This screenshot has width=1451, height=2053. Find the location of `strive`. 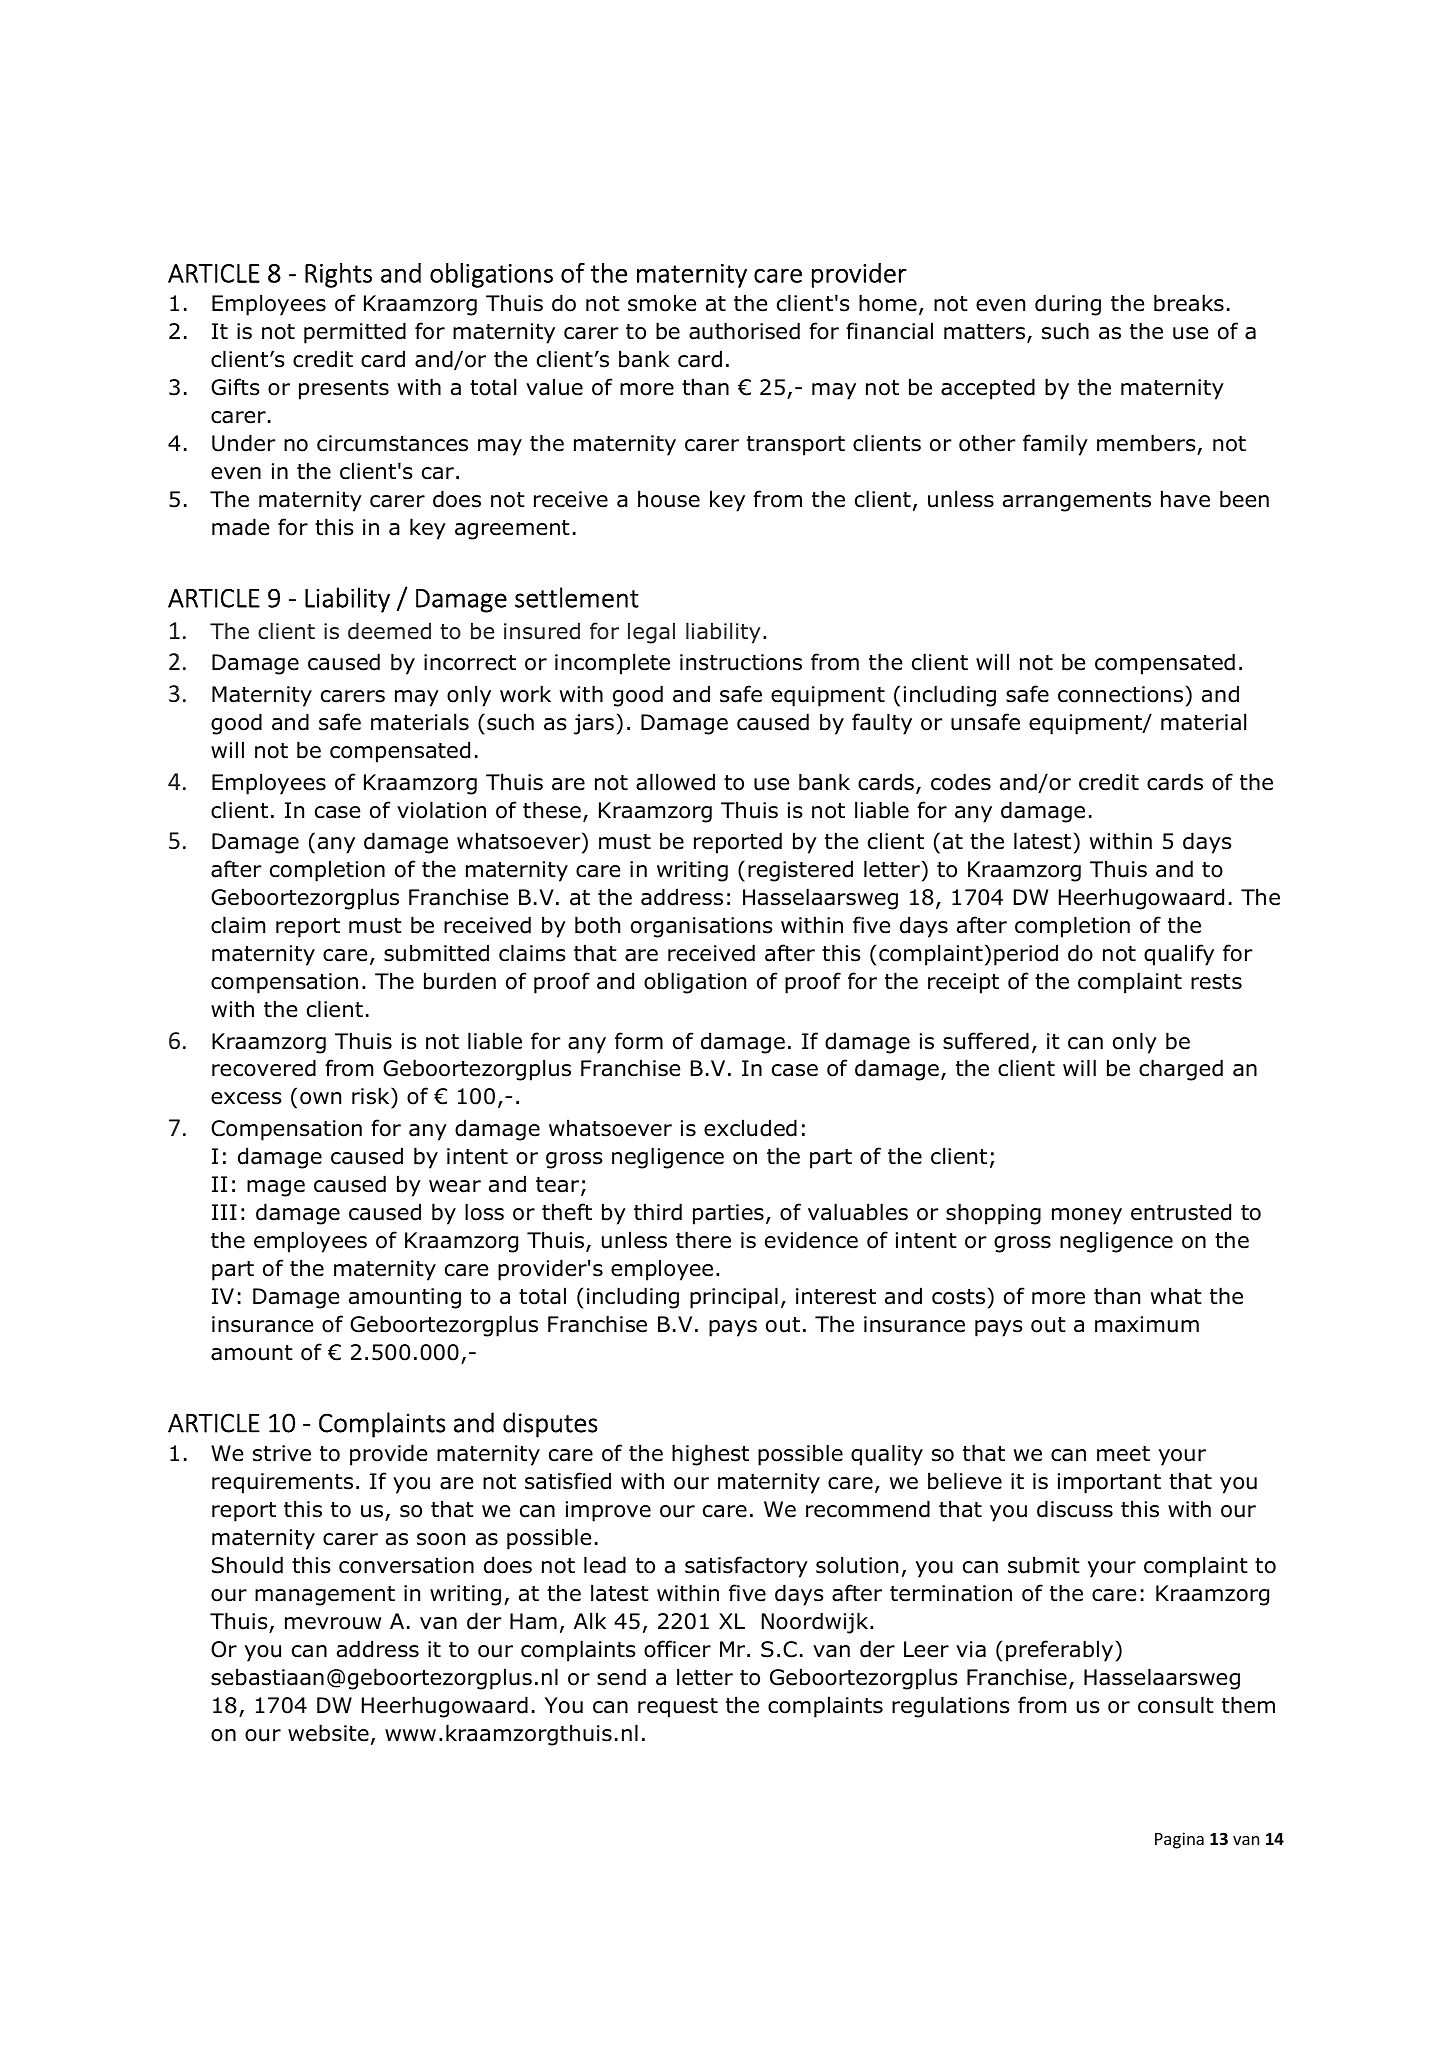

strive is located at coordinates (282, 1453).
